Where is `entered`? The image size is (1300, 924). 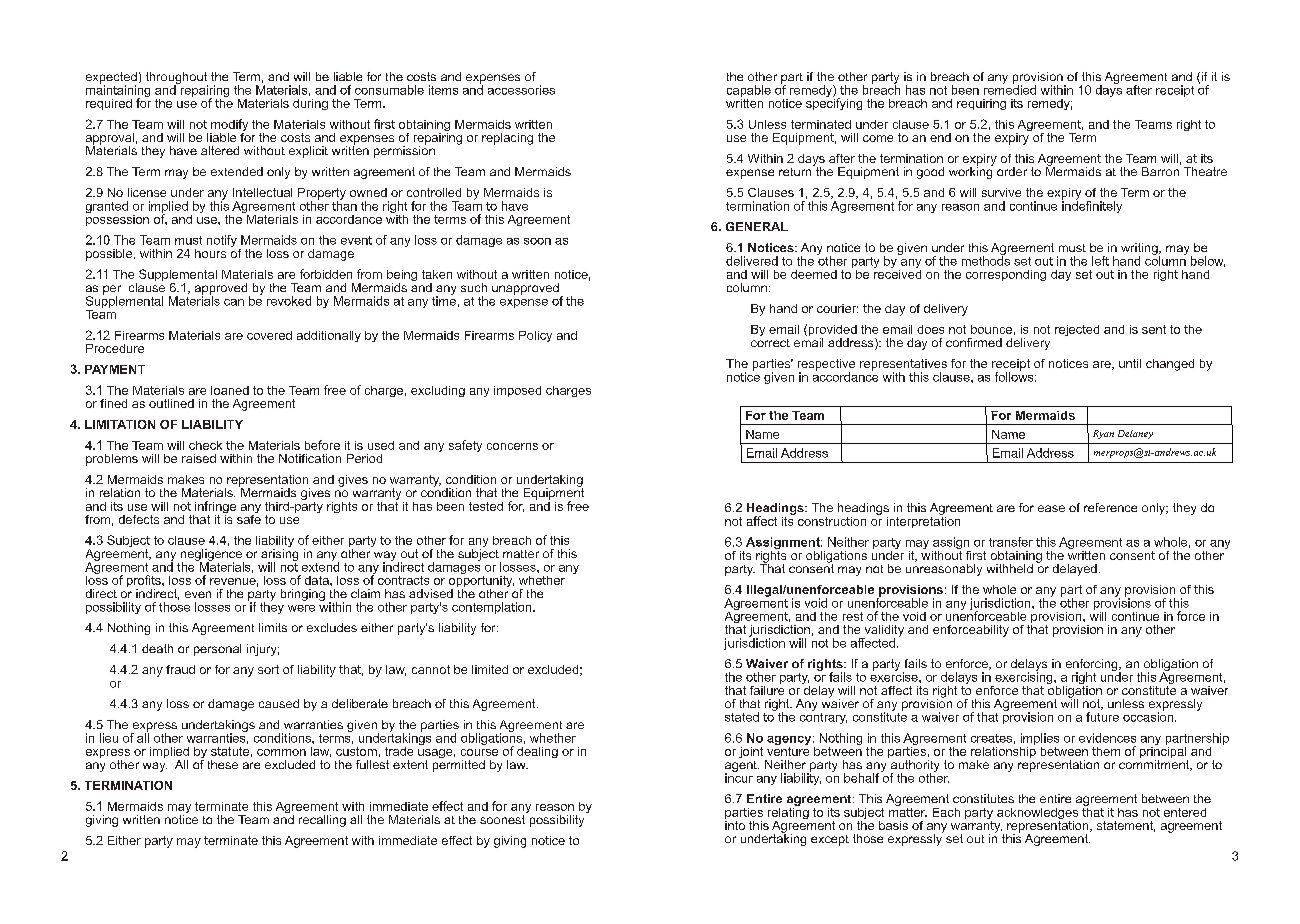 entered is located at coordinates (1185, 812).
